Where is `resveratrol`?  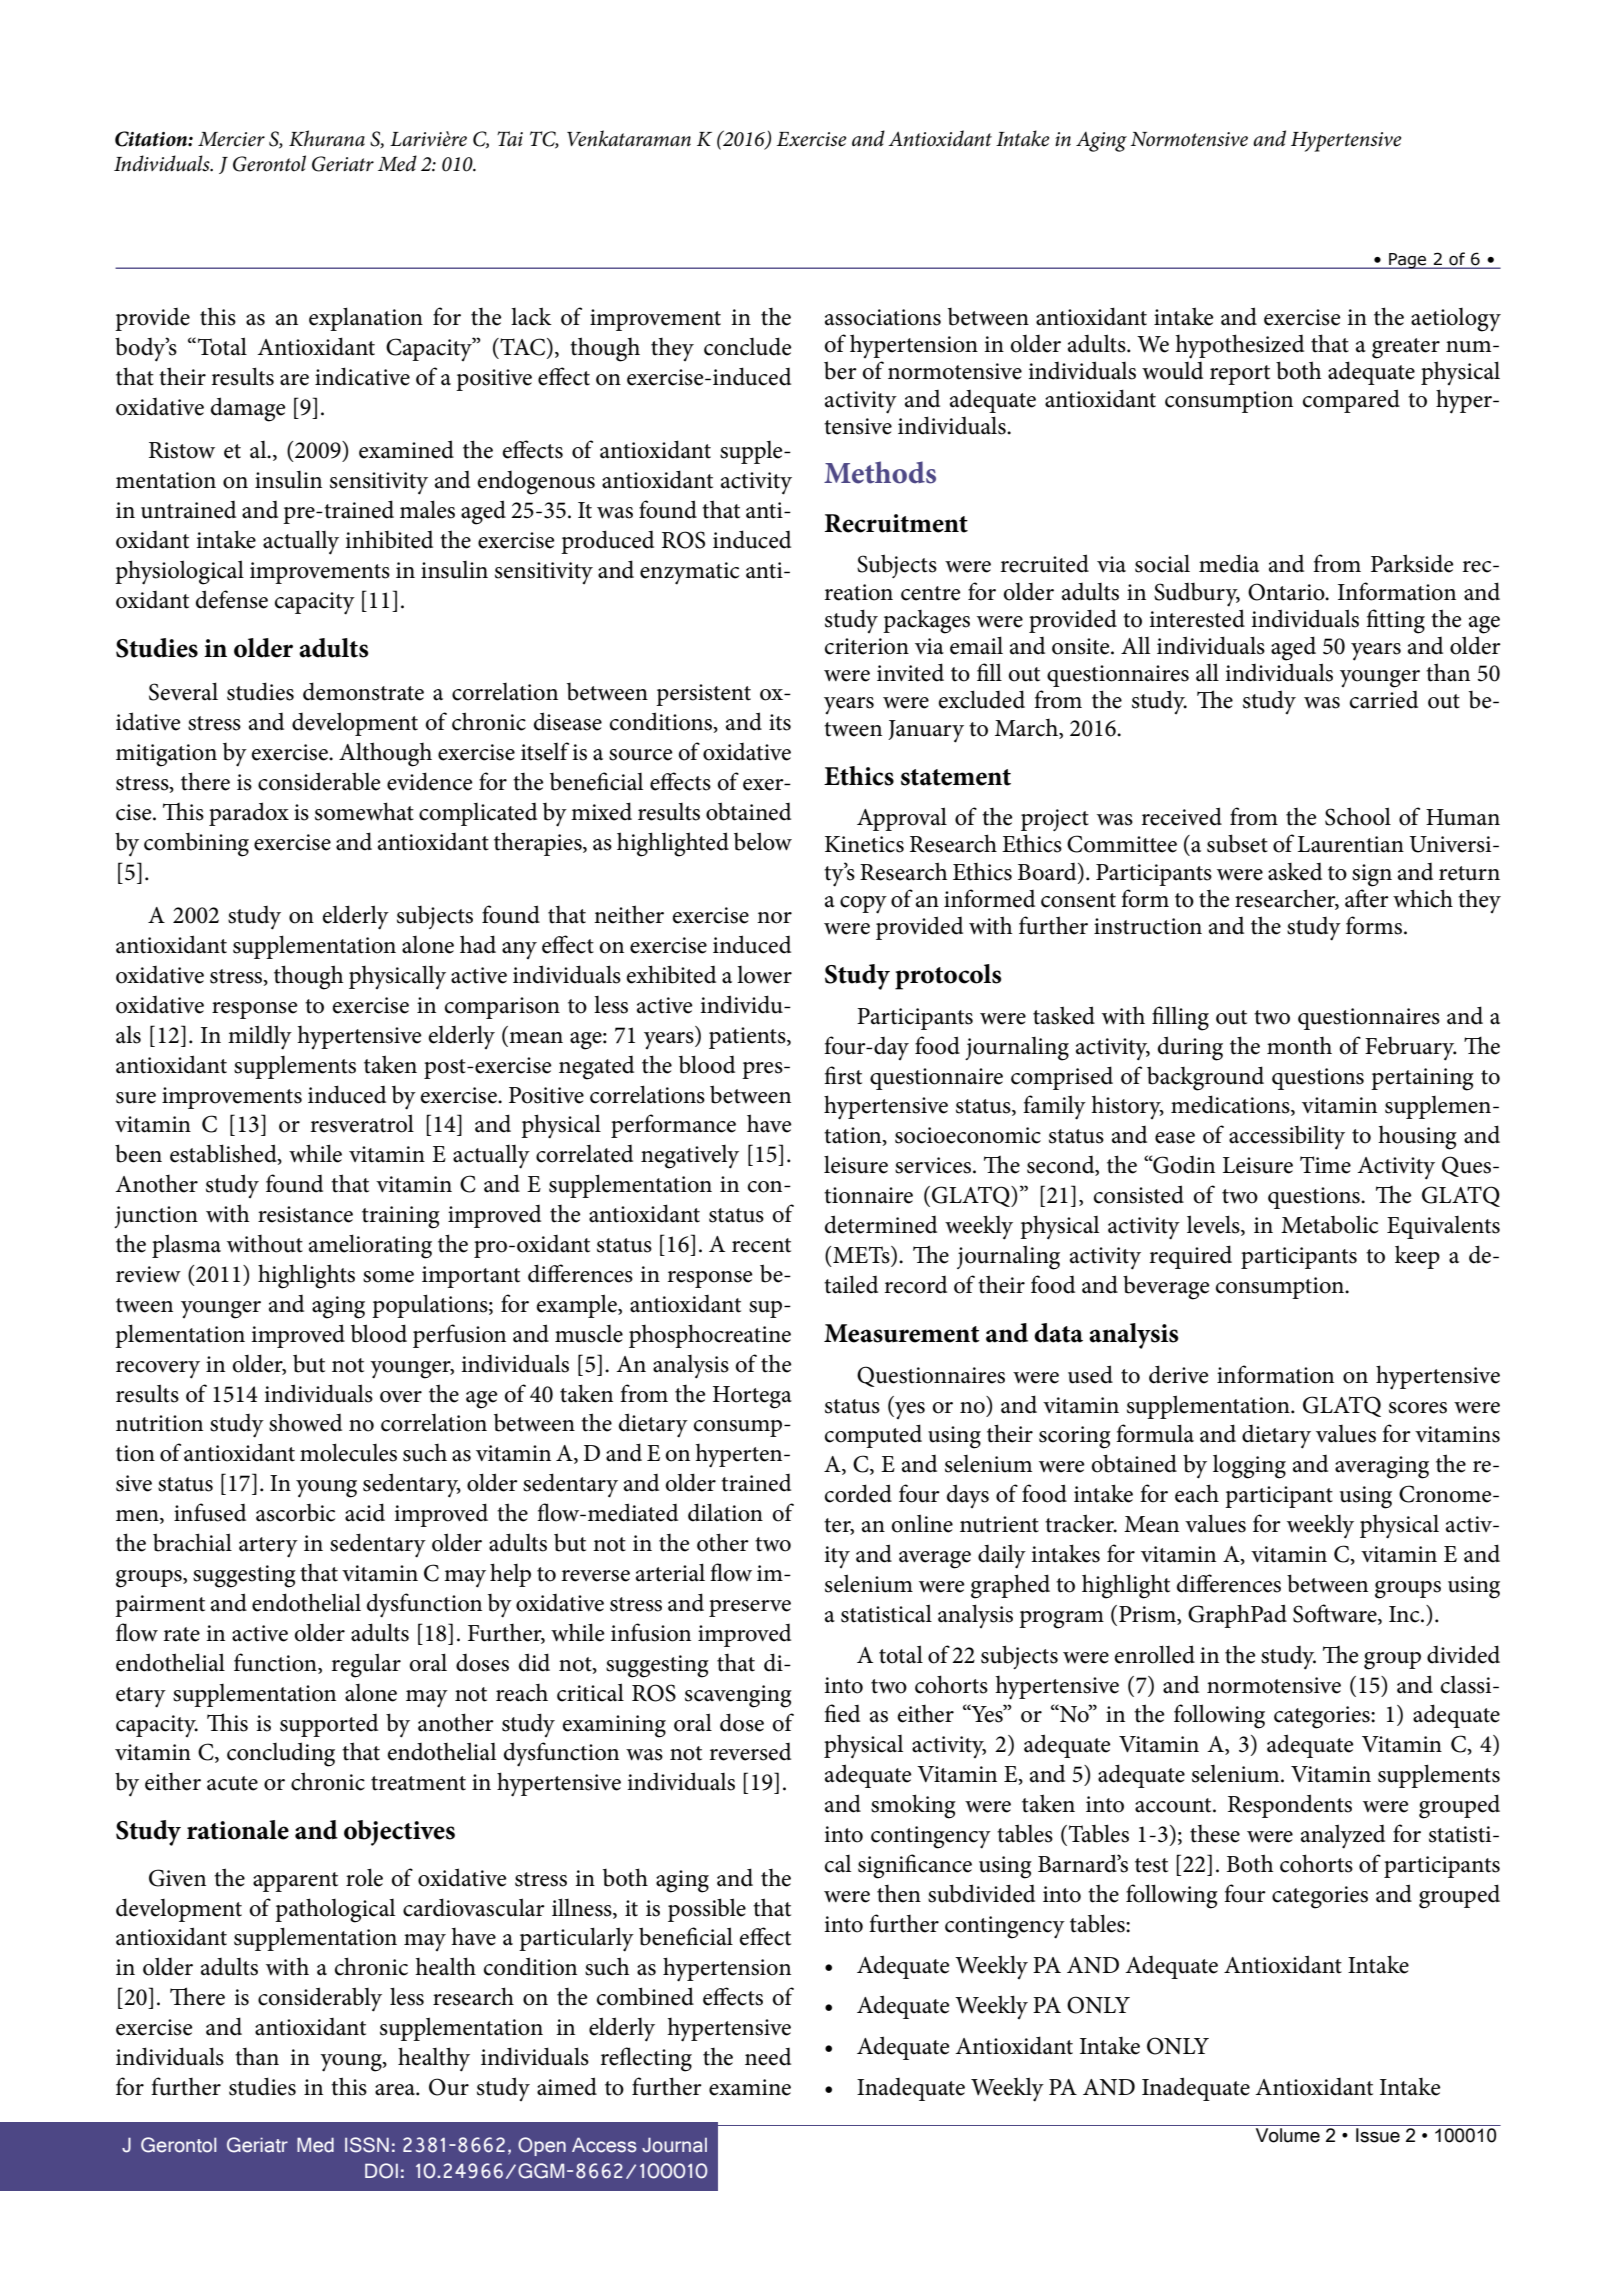 resveratrol is located at coordinates (362, 1123).
